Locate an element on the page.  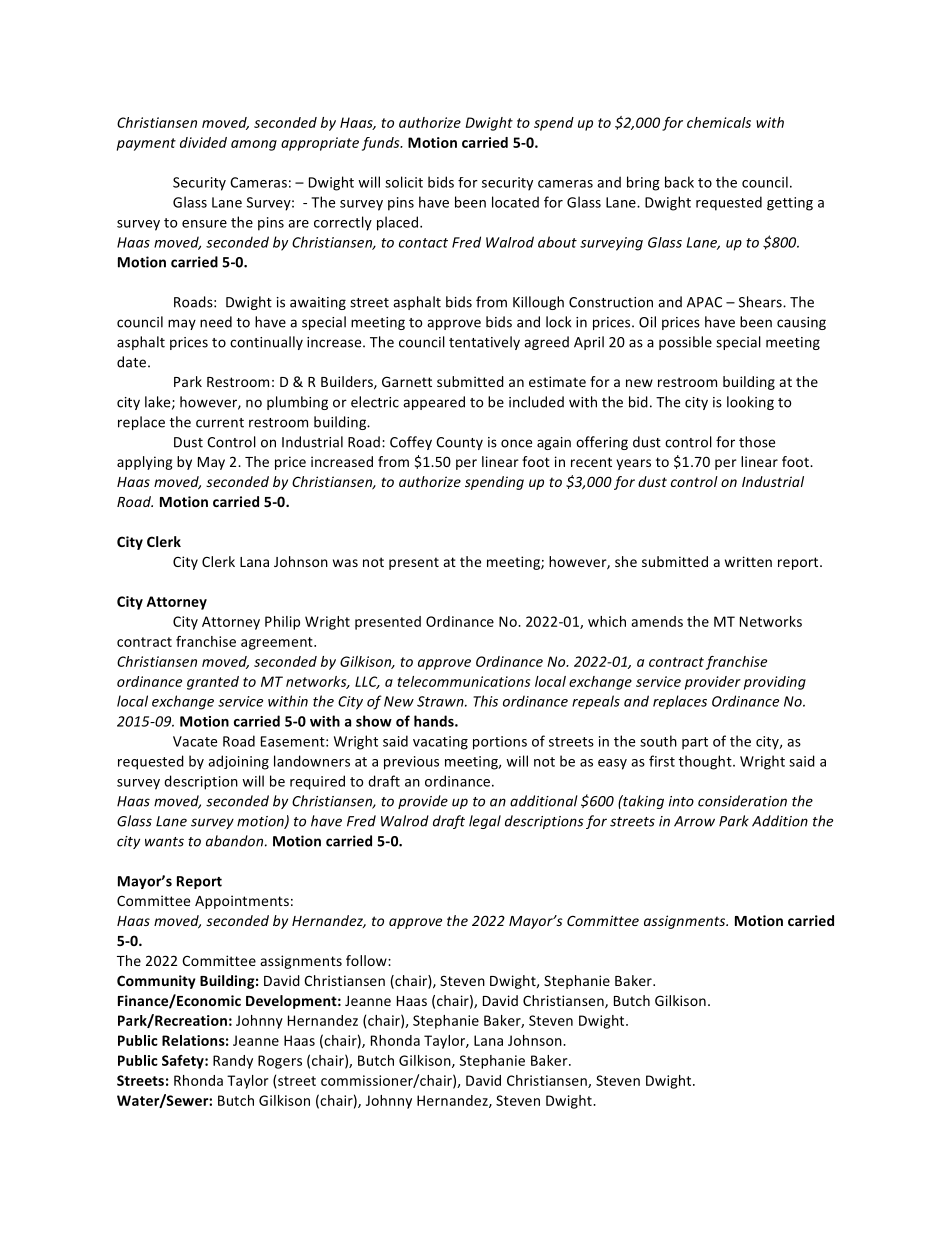
tentatively is located at coordinates (484, 343).
